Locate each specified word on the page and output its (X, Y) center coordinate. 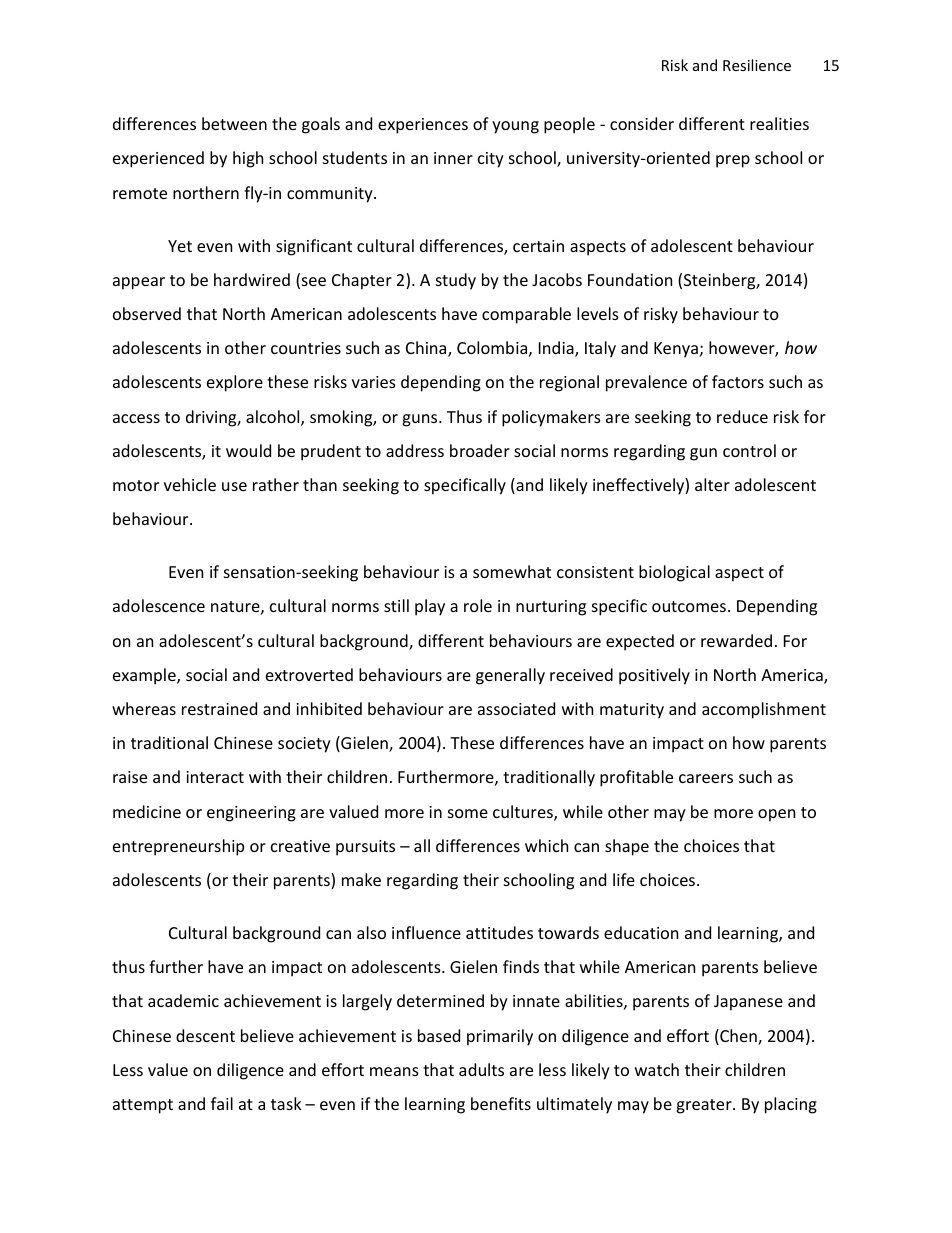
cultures (524, 813)
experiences (423, 126)
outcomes (689, 606)
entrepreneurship (178, 847)
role (478, 605)
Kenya (676, 350)
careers (706, 778)
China (427, 349)
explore (235, 383)
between (234, 123)
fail (222, 1103)
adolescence (159, 605)
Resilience (757, 65)
